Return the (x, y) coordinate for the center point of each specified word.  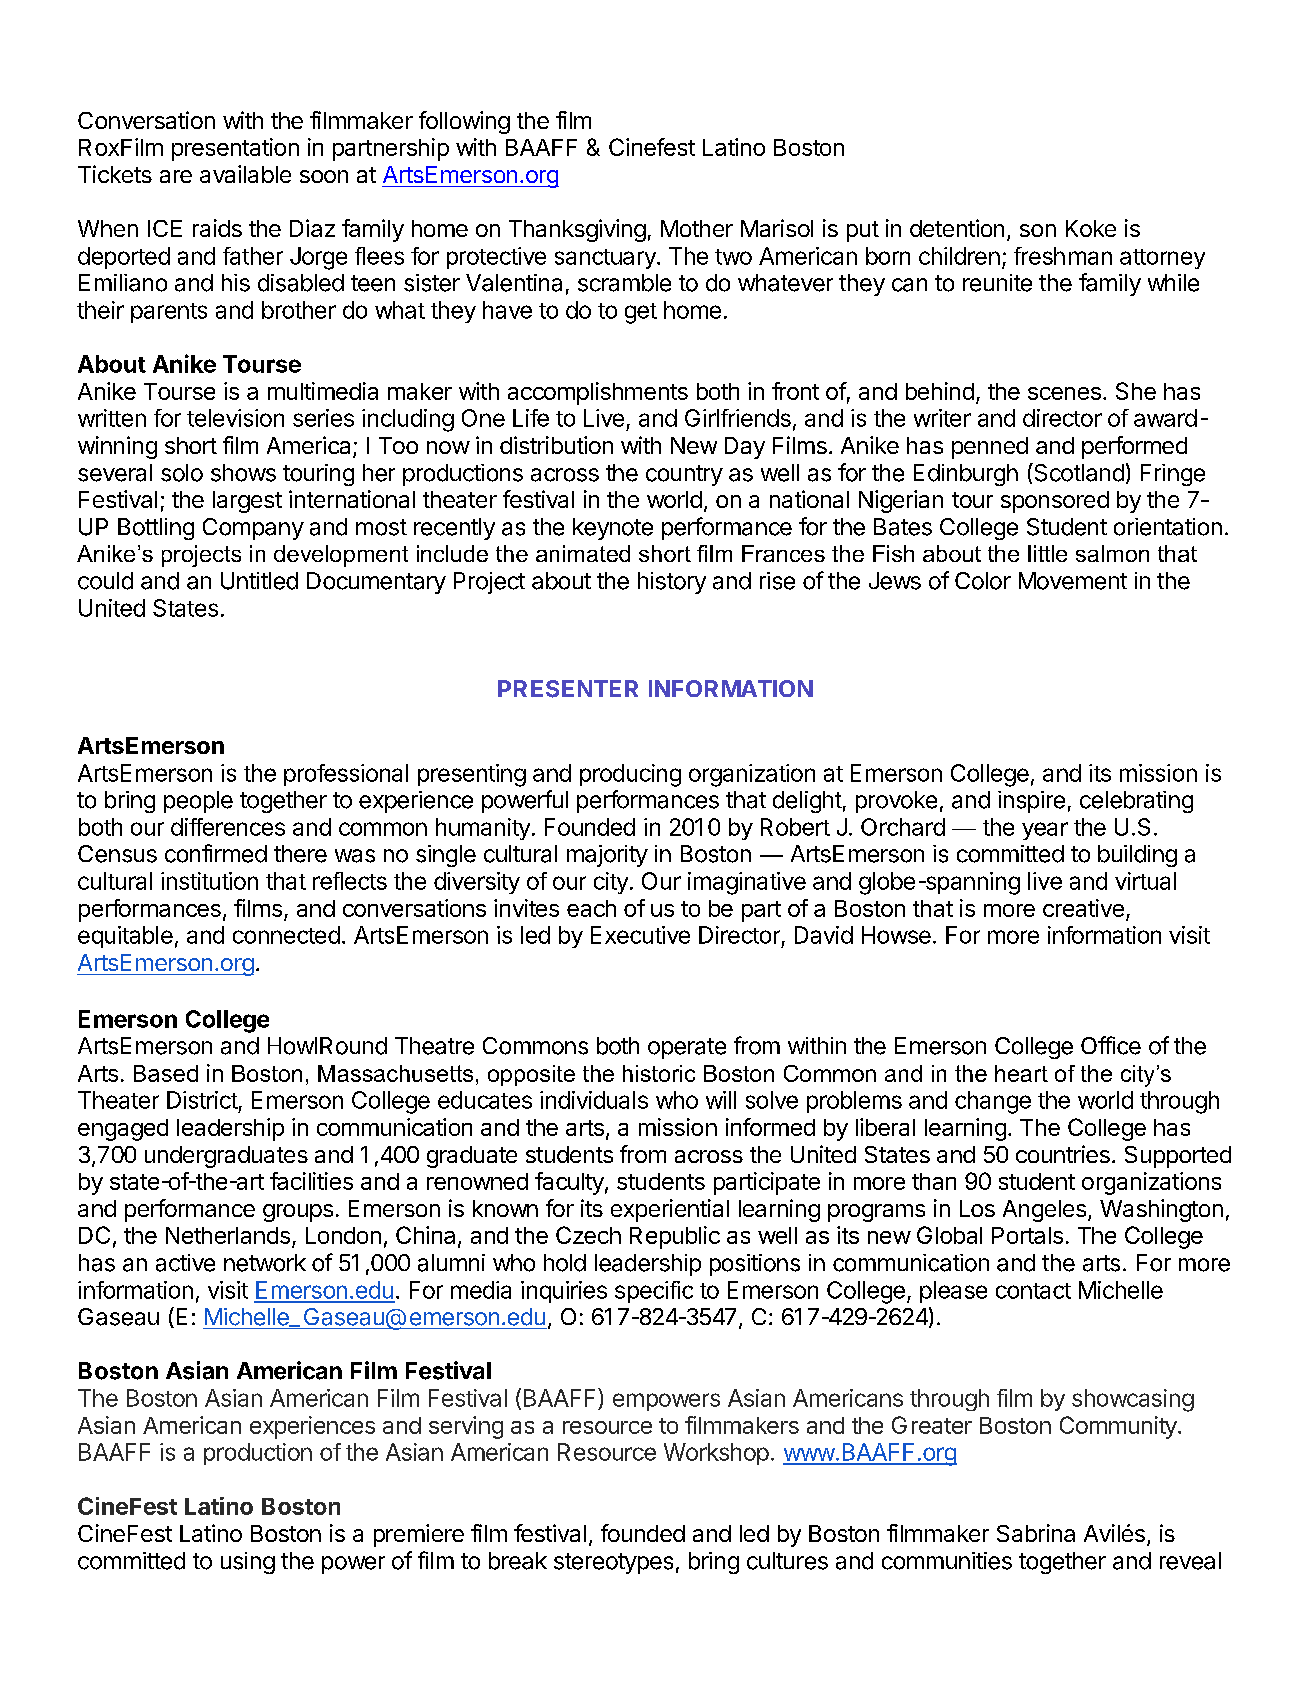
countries (1063, 1154)
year (1045, 831)
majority (607, 856)
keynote (613, 529)
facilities (311, 1181)
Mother (697, 228)
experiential (670, 1210)
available (245, 174)
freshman (1063, 256)
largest (247, 502)
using (248, 1563)
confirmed (216, 853)
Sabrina (1036, 1533)
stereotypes (613, 1563)
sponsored (1055, 502)
